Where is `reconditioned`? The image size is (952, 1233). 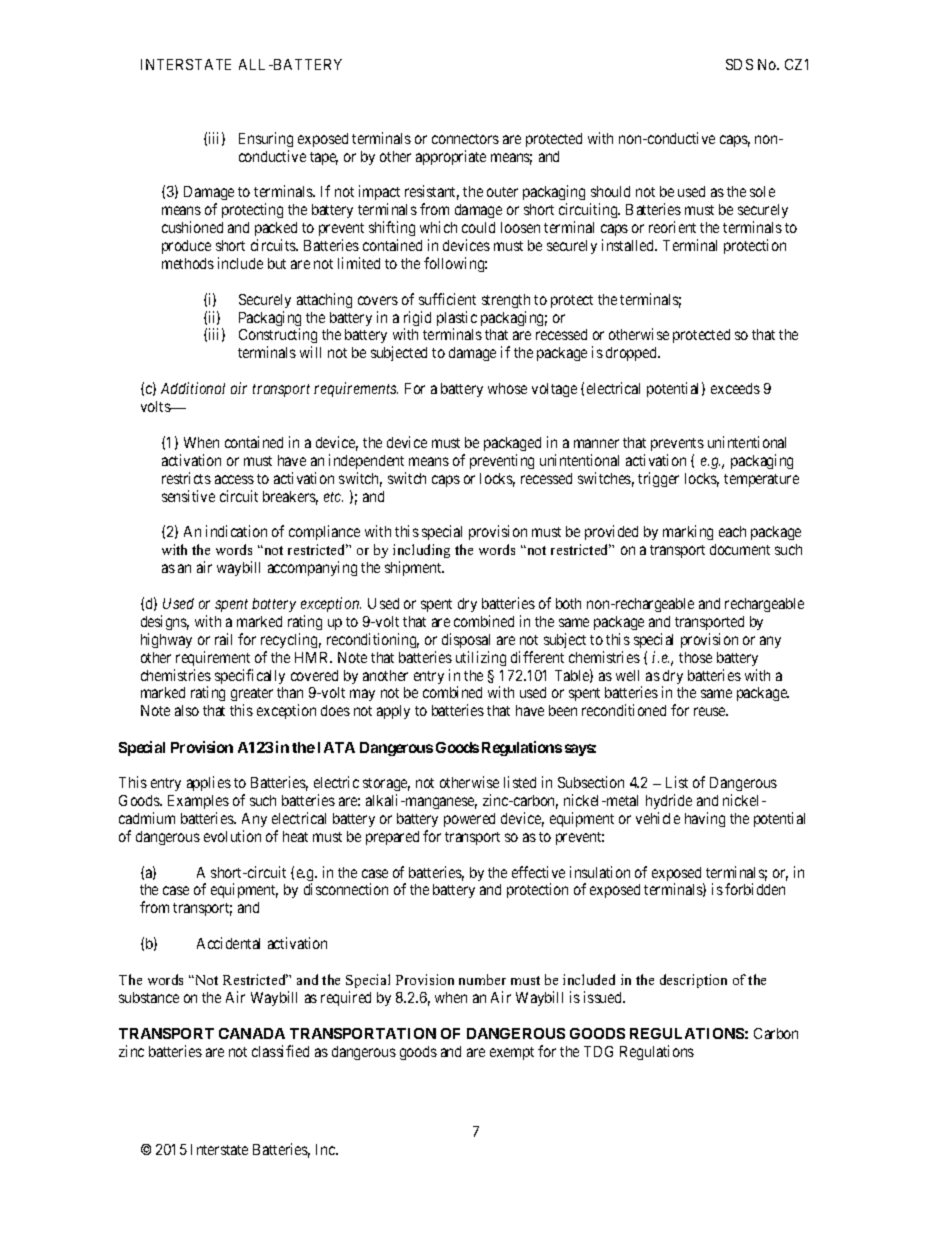 reconditioned is located at coordinates (624, 710).
